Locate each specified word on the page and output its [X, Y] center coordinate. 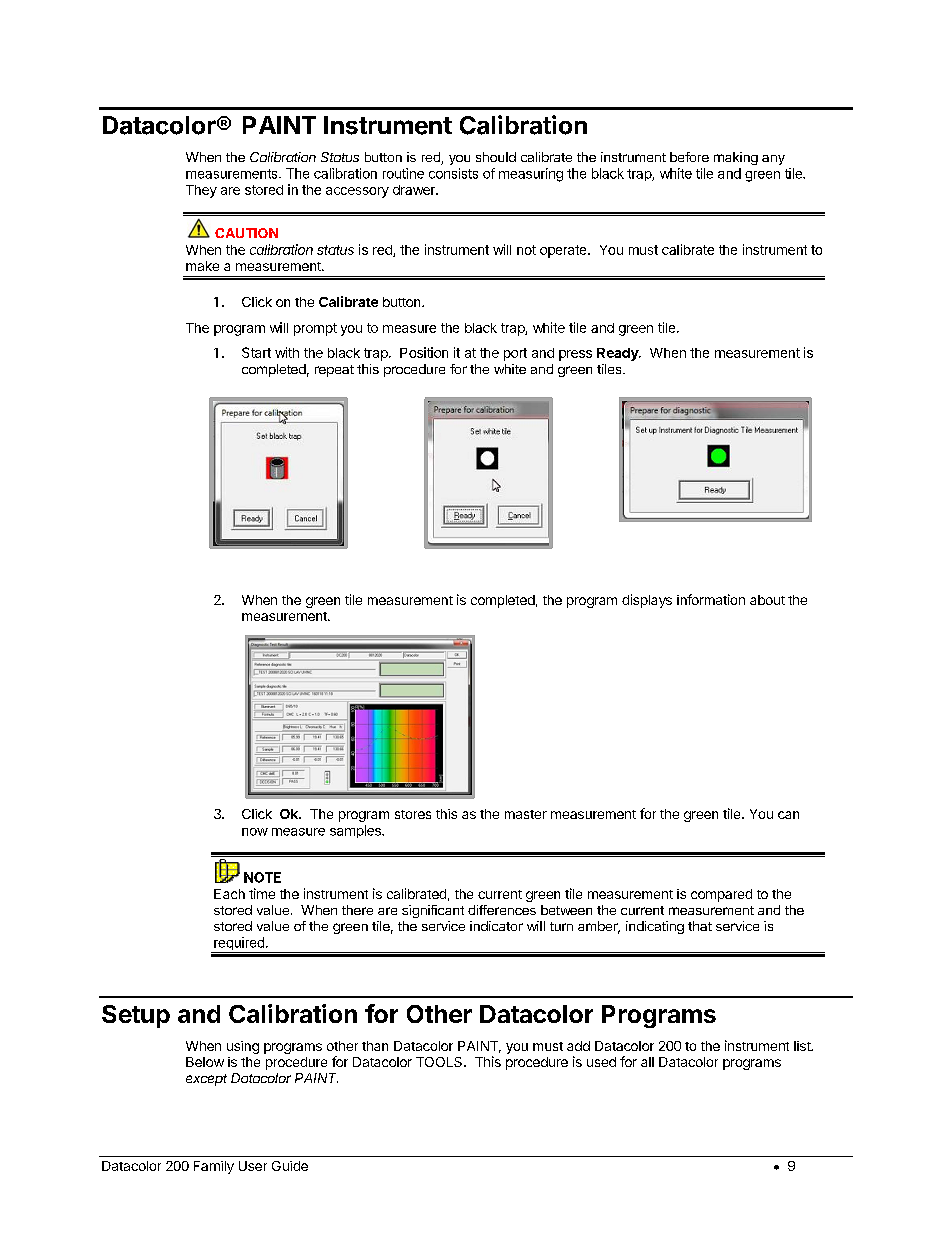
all [647, 1062]
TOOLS [440, 1062]
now [255, 832]
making [736, 158]
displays [647, 601]
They [201, 191]
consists [453, 173]
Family [214, 1167]
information [711, 599]
